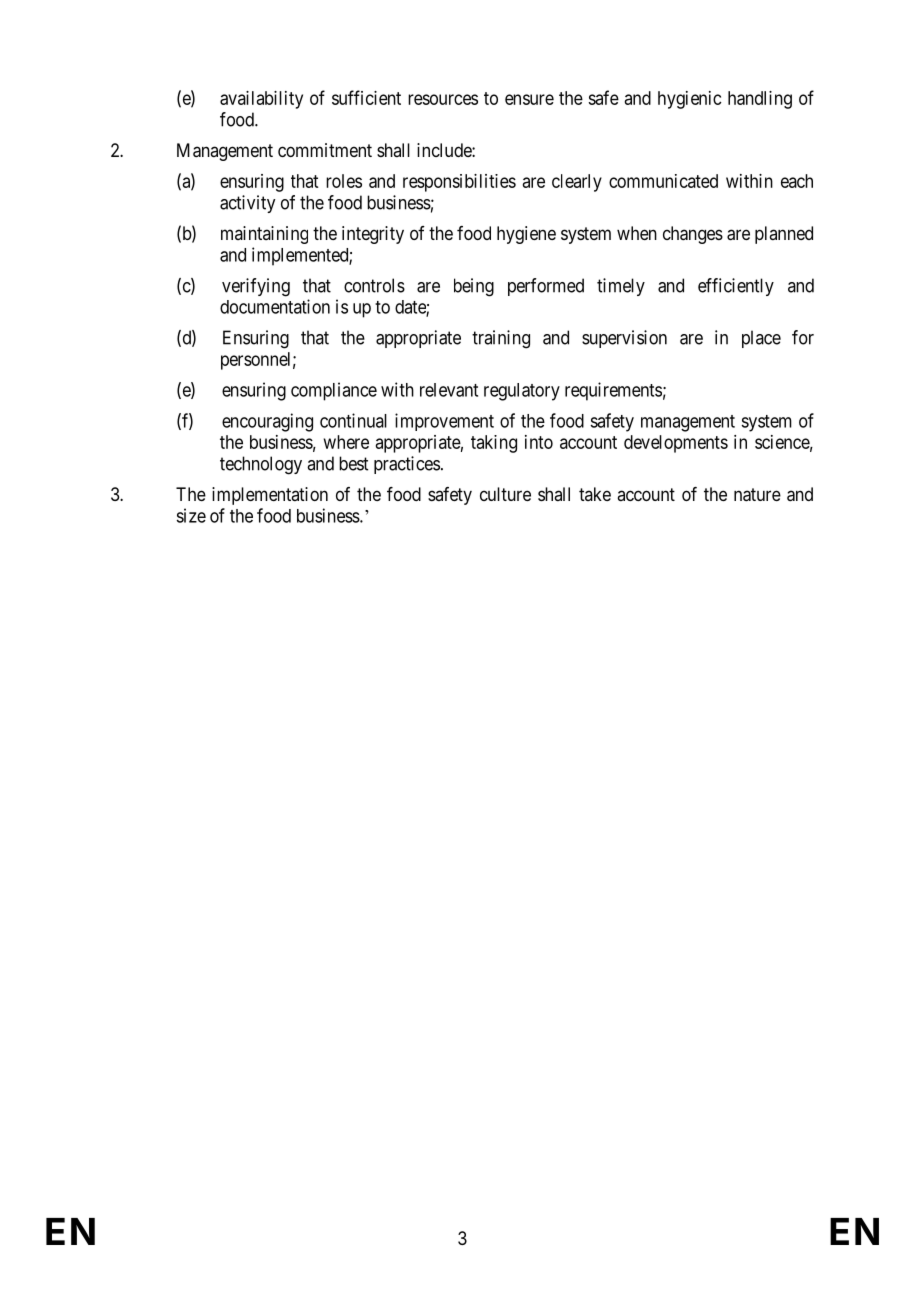 The image size is (924, 1308). Describe the element at coordinates (261, 100) in the screenshot. I see `availability` at that location.
